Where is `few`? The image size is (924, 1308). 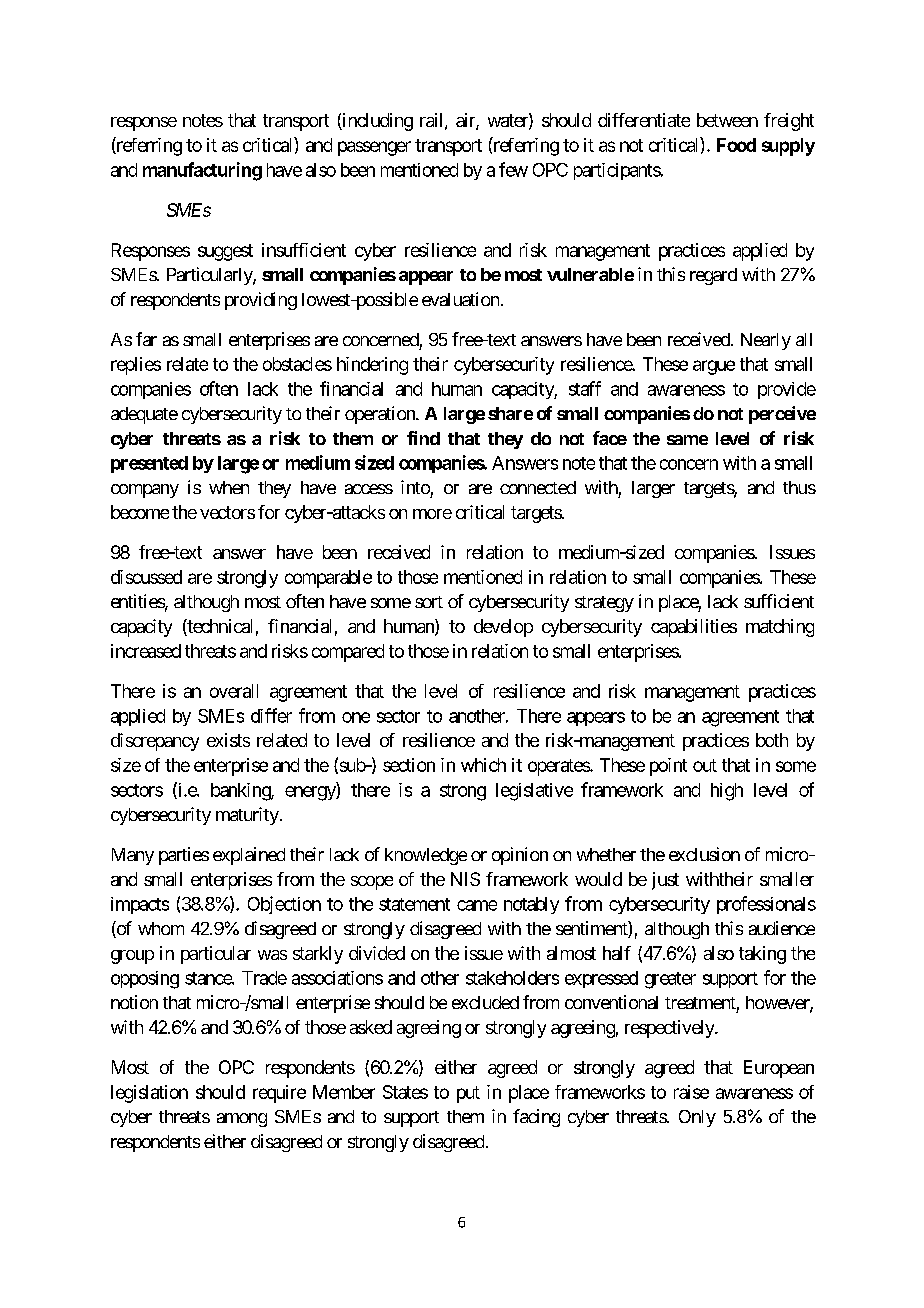 few is located at coordinates (513, 169).
